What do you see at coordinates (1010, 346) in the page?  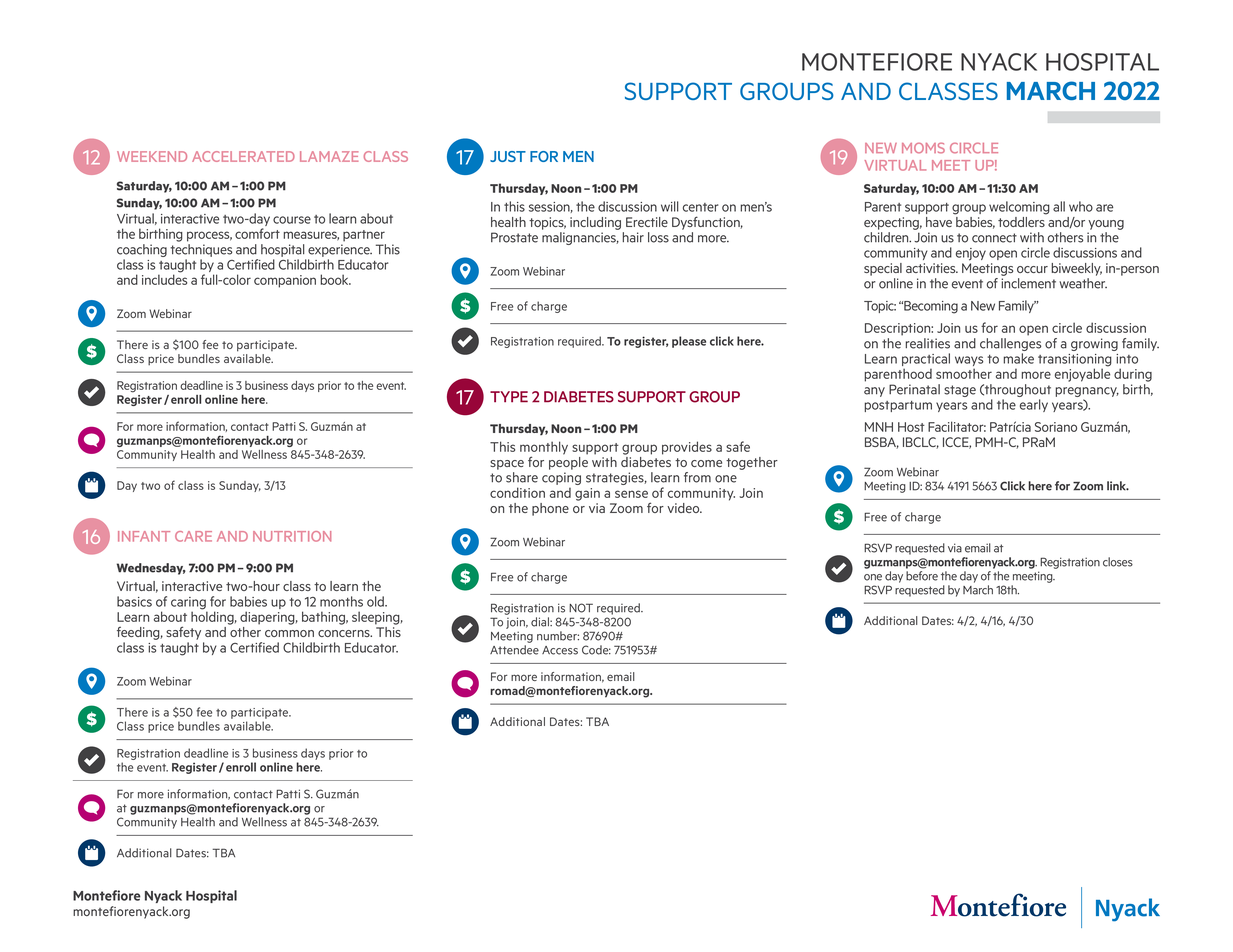 I see `challenges` at bounding box center [1010, 346].
